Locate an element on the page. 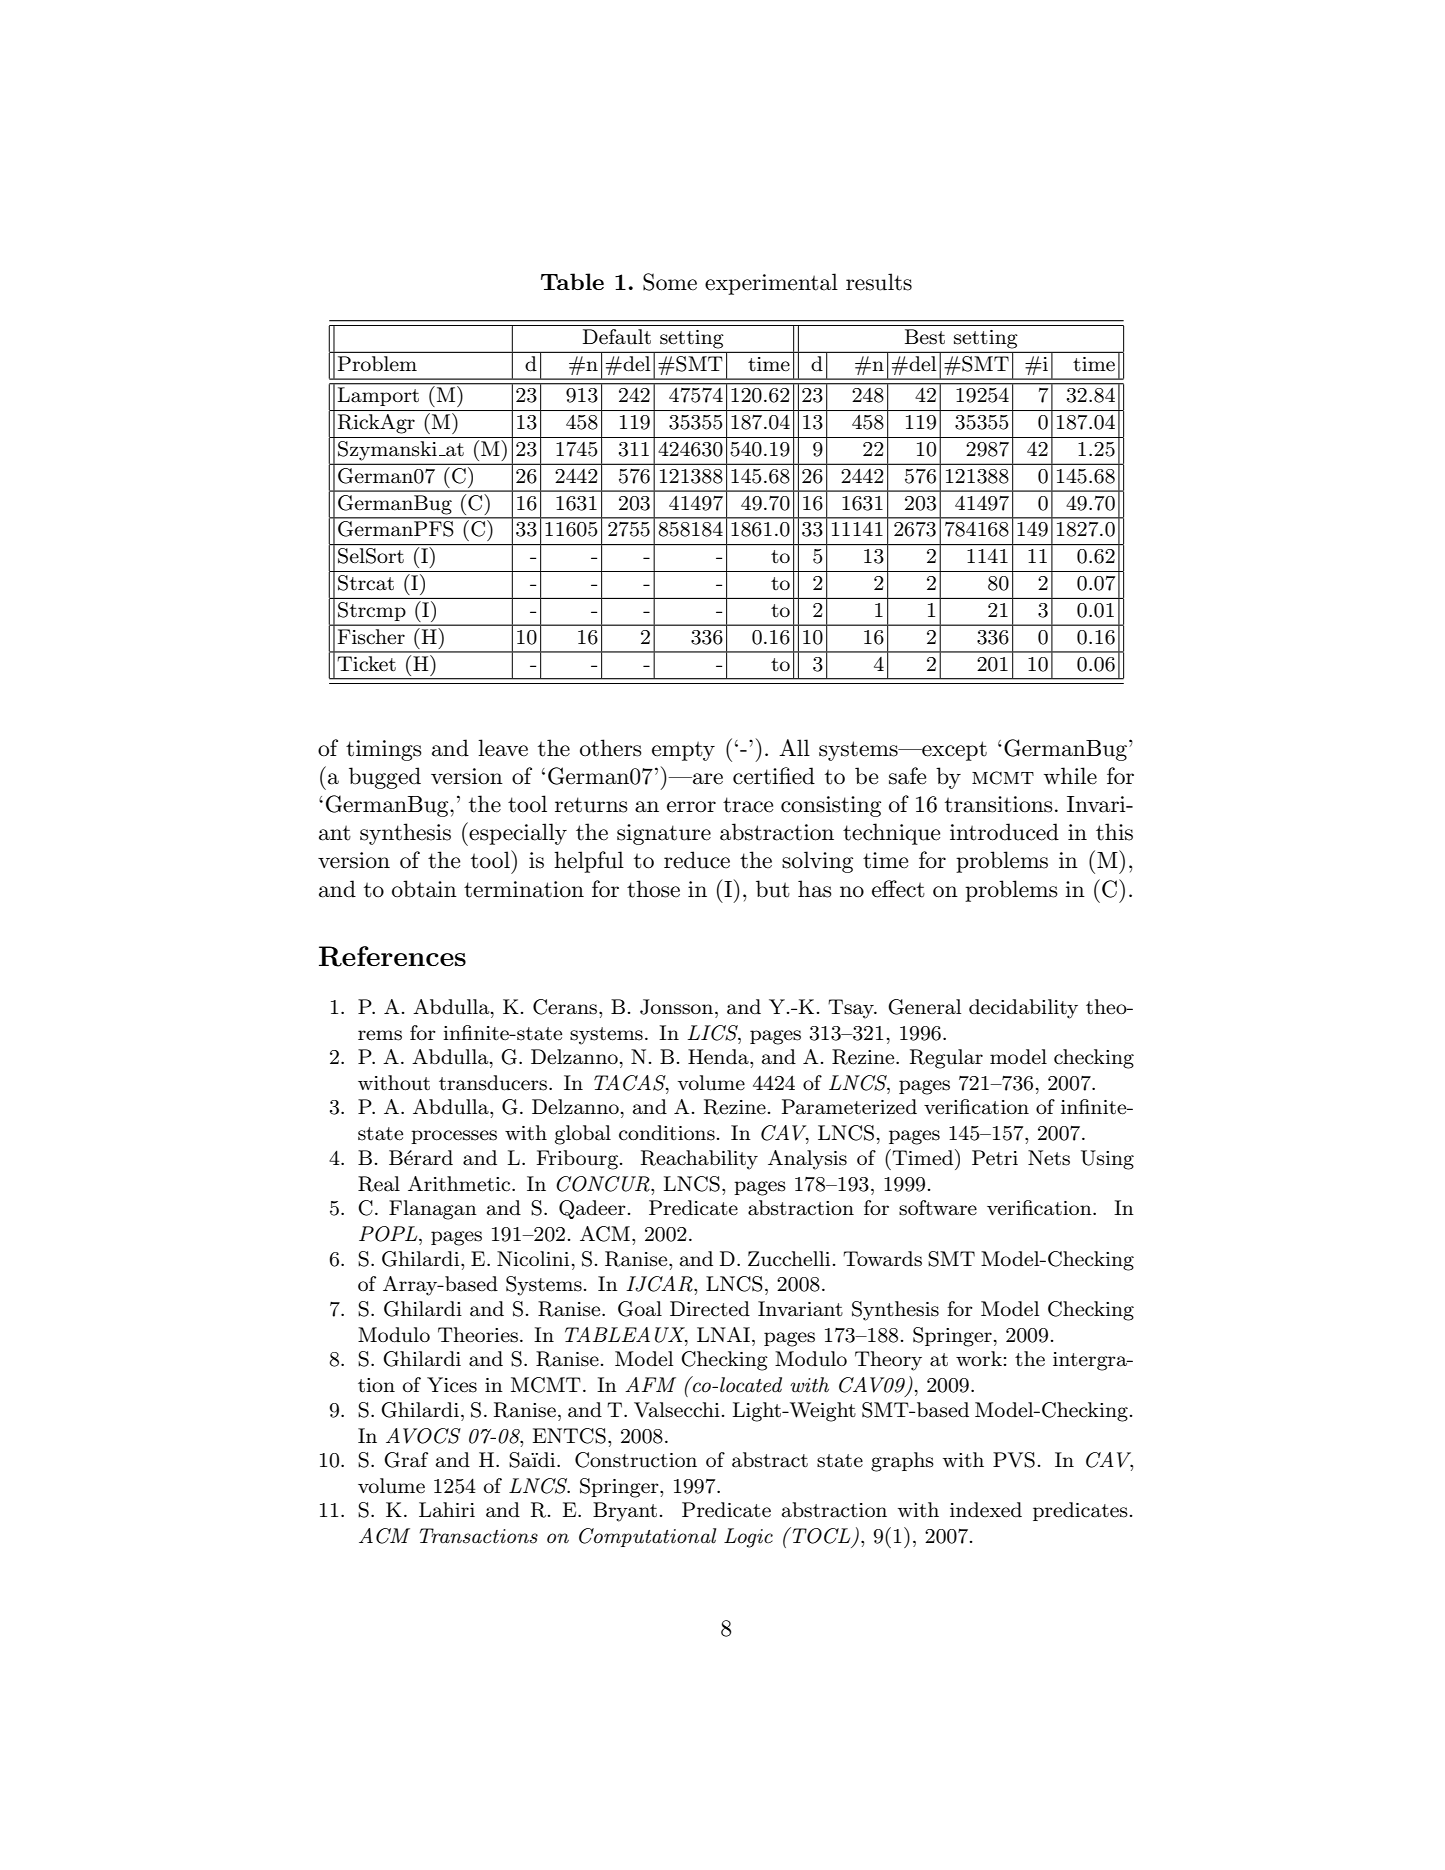 The height and width of the document is (1870, 1445). transducers is located at coordinates (493, 1083).
